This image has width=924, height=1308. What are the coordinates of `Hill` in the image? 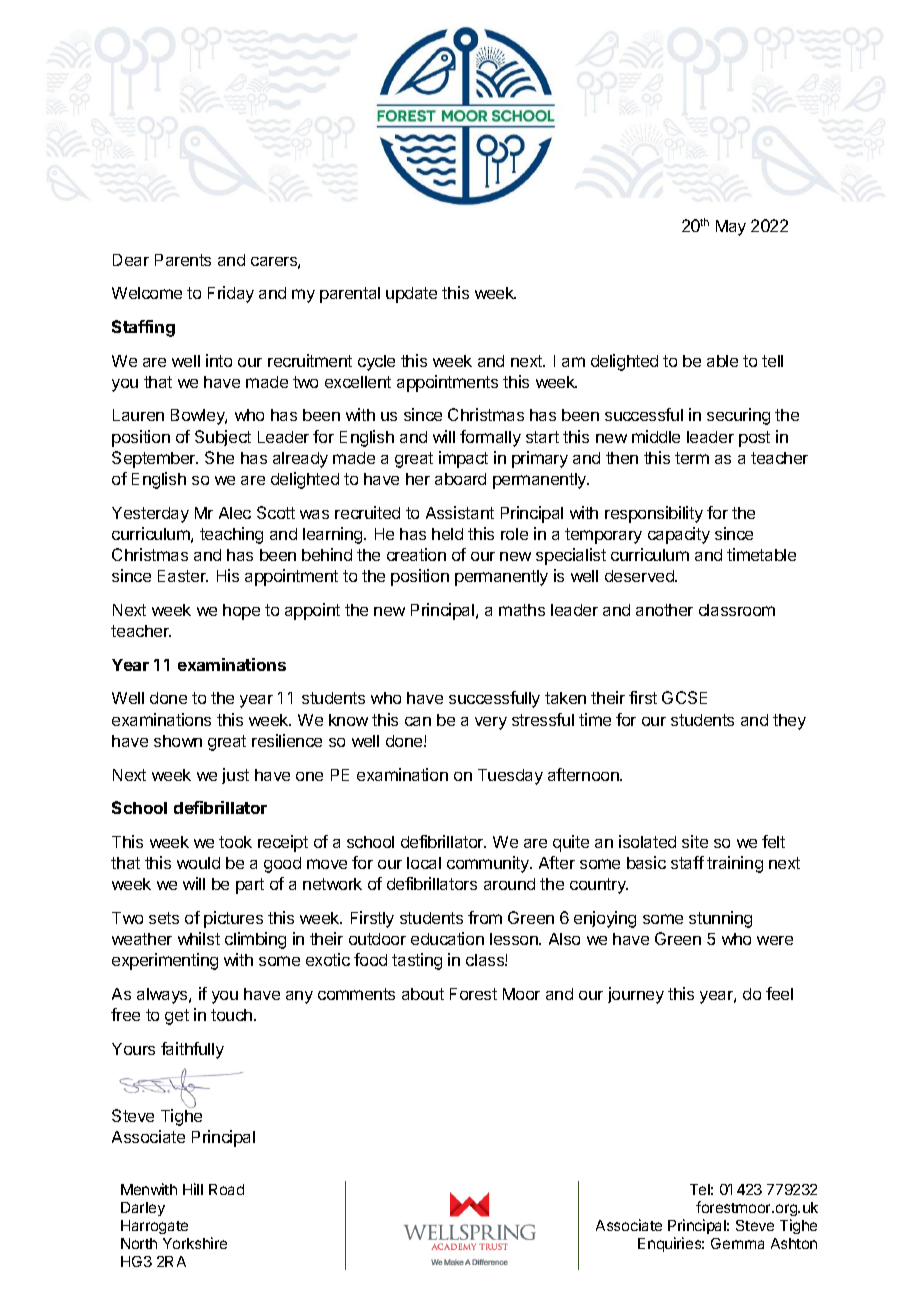 It's located at (193, 1189).
